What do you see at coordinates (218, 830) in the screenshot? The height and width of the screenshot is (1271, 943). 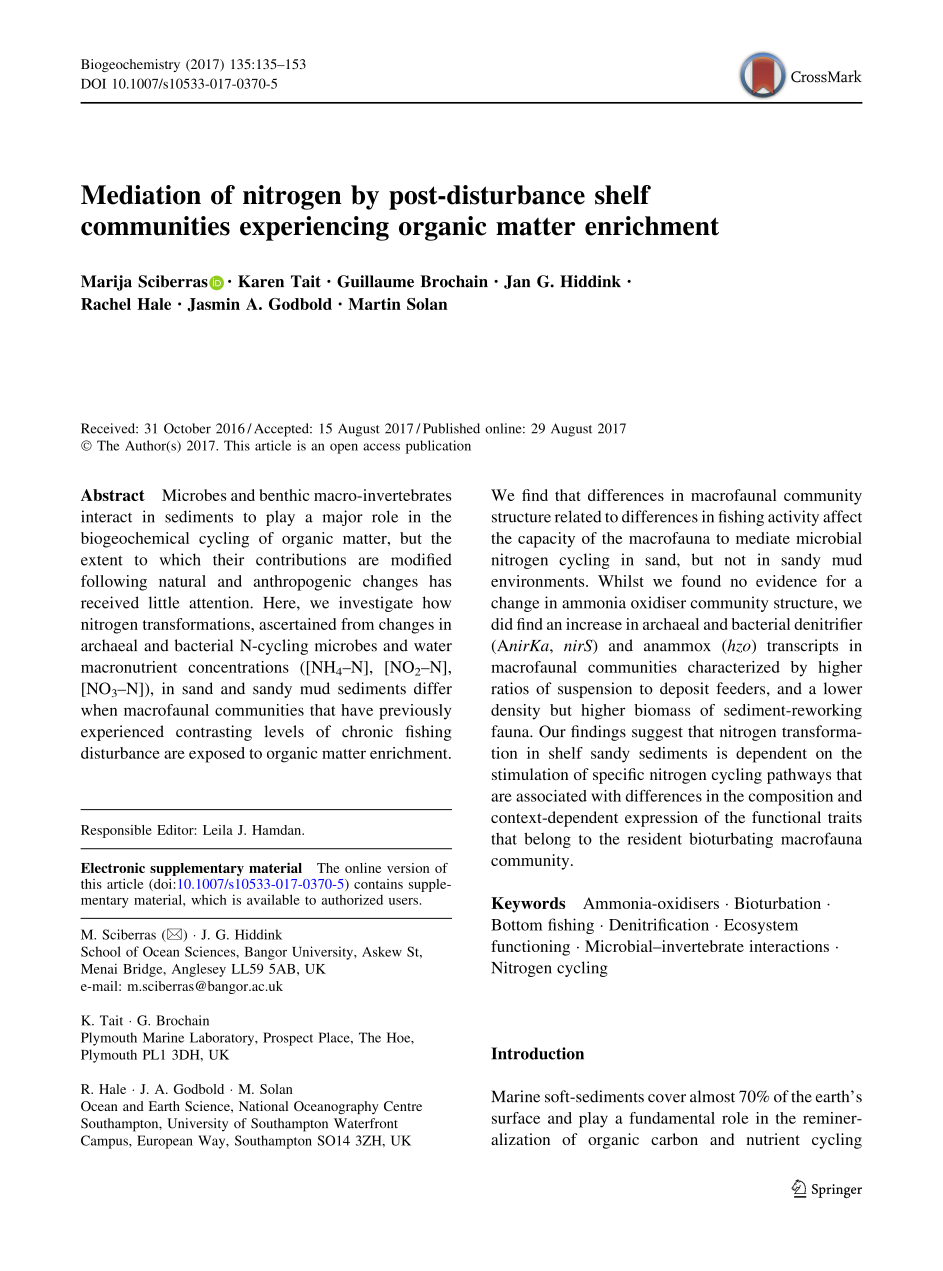 I see `Leila` at bounding box center [218, 830].
